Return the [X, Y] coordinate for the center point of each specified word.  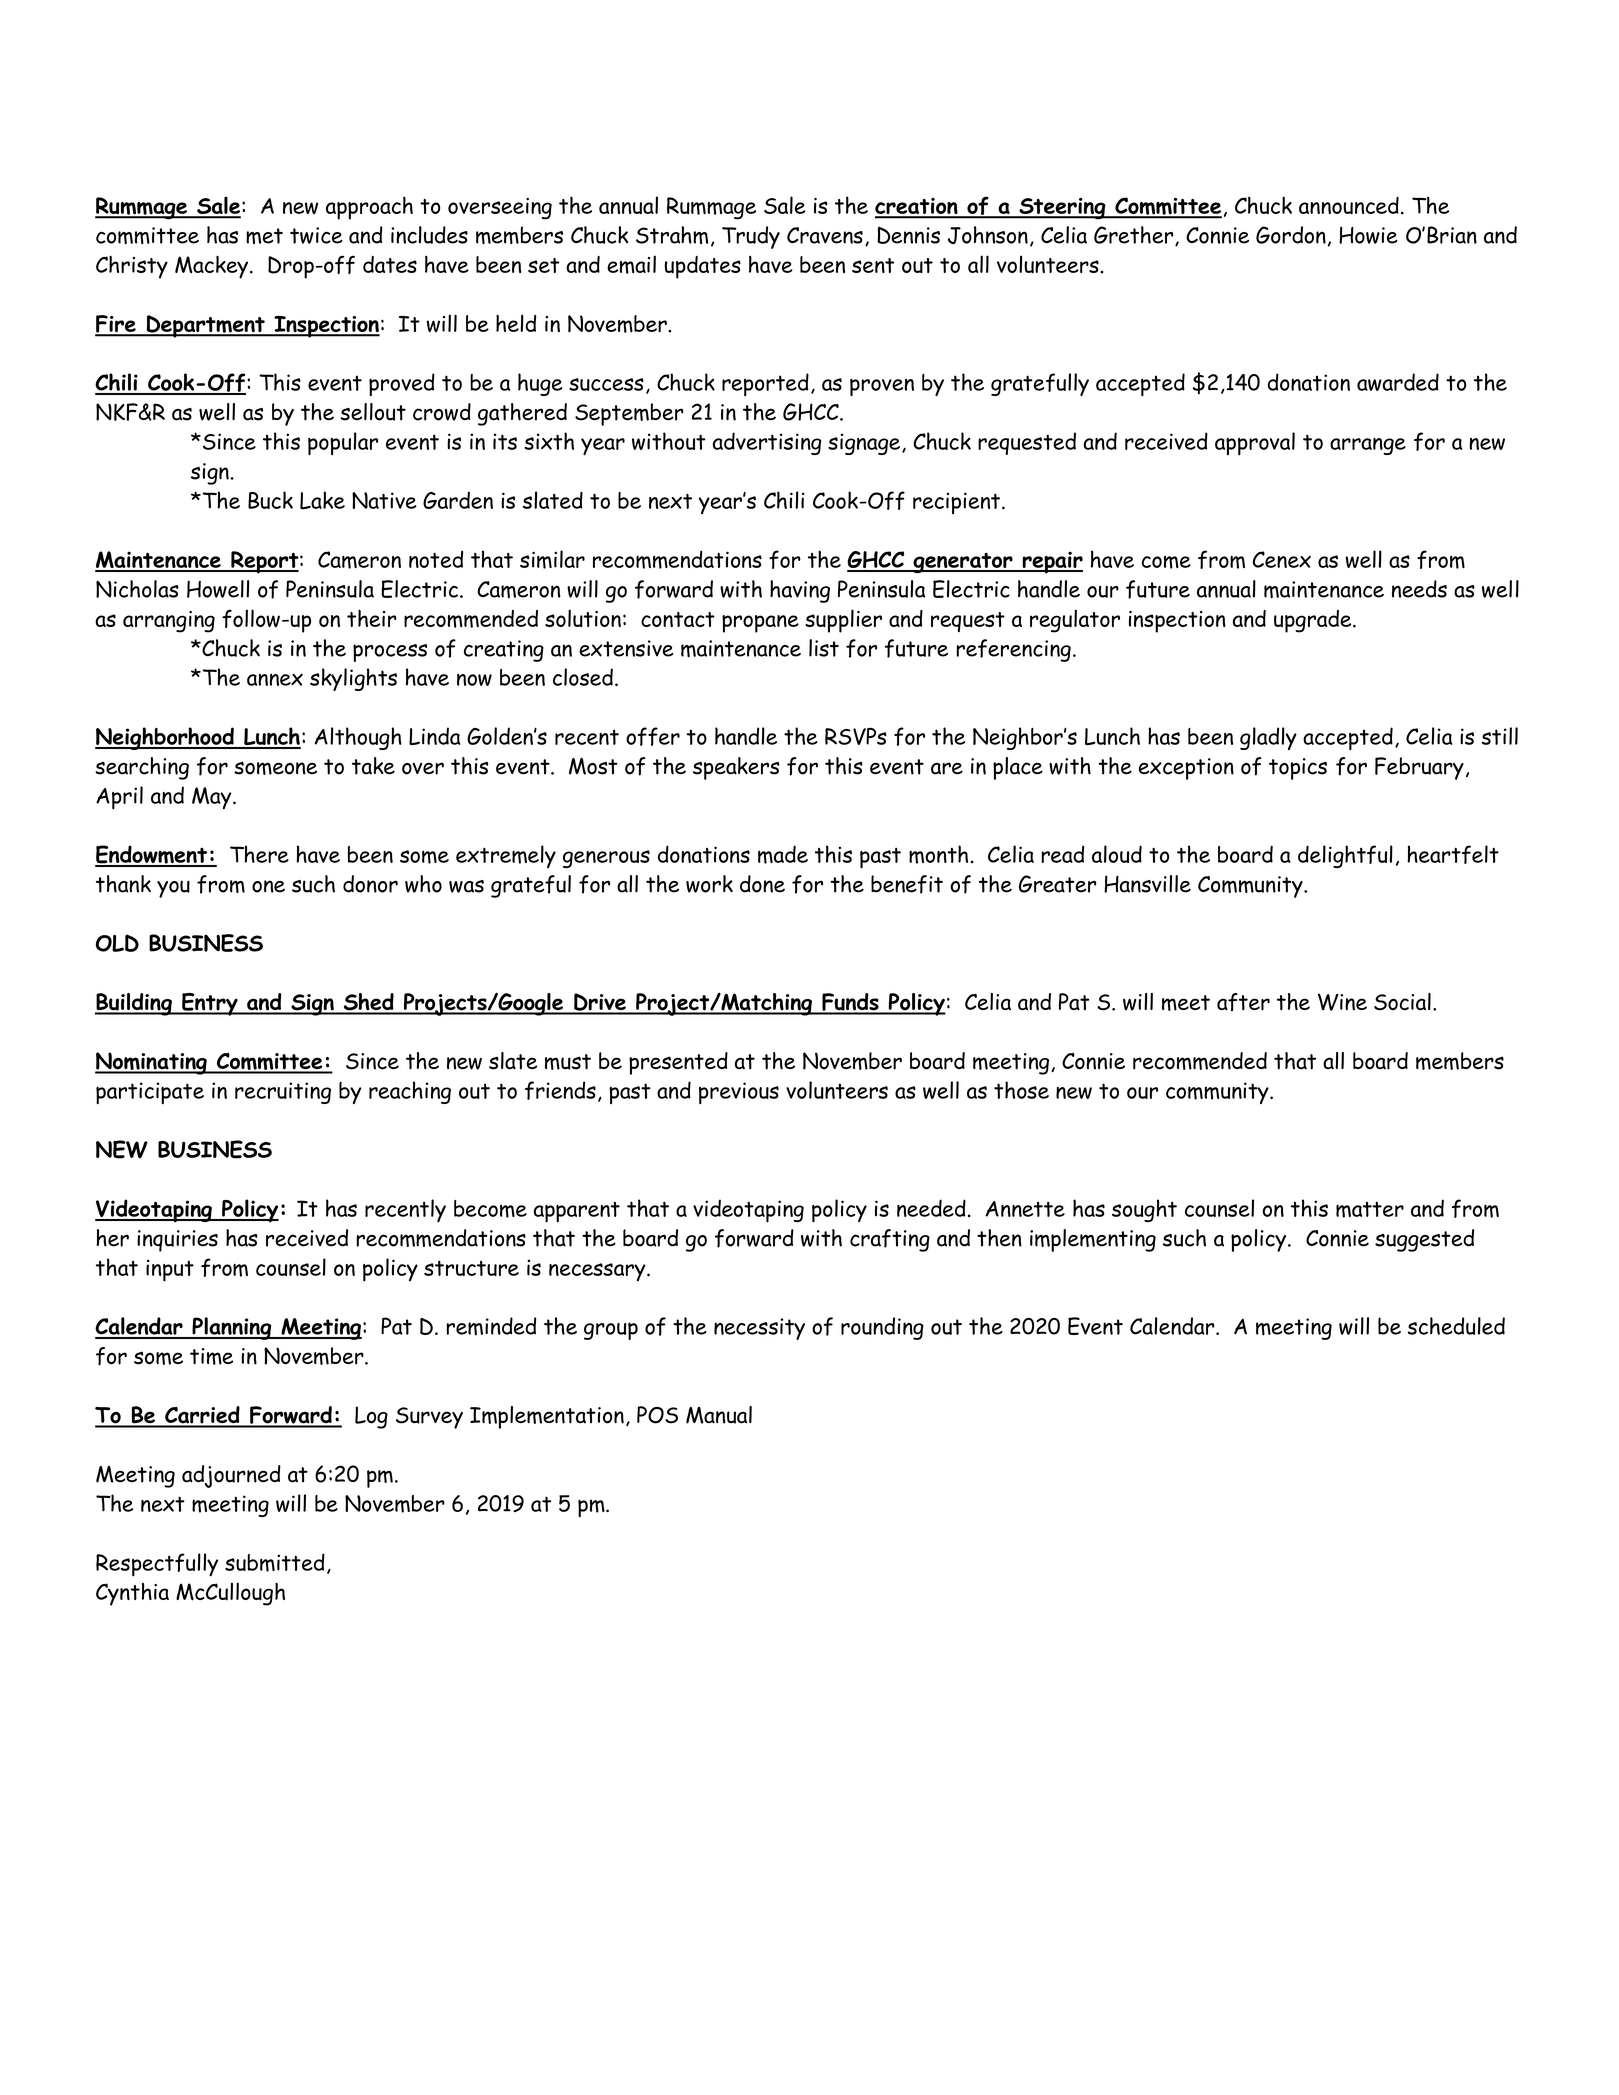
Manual [719, 1415]
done [762, 884]
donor [370, 884]
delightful [1345, 856]
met [264, 236]
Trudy [751, 237]
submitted [275, 1562]
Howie [1368, 235]
